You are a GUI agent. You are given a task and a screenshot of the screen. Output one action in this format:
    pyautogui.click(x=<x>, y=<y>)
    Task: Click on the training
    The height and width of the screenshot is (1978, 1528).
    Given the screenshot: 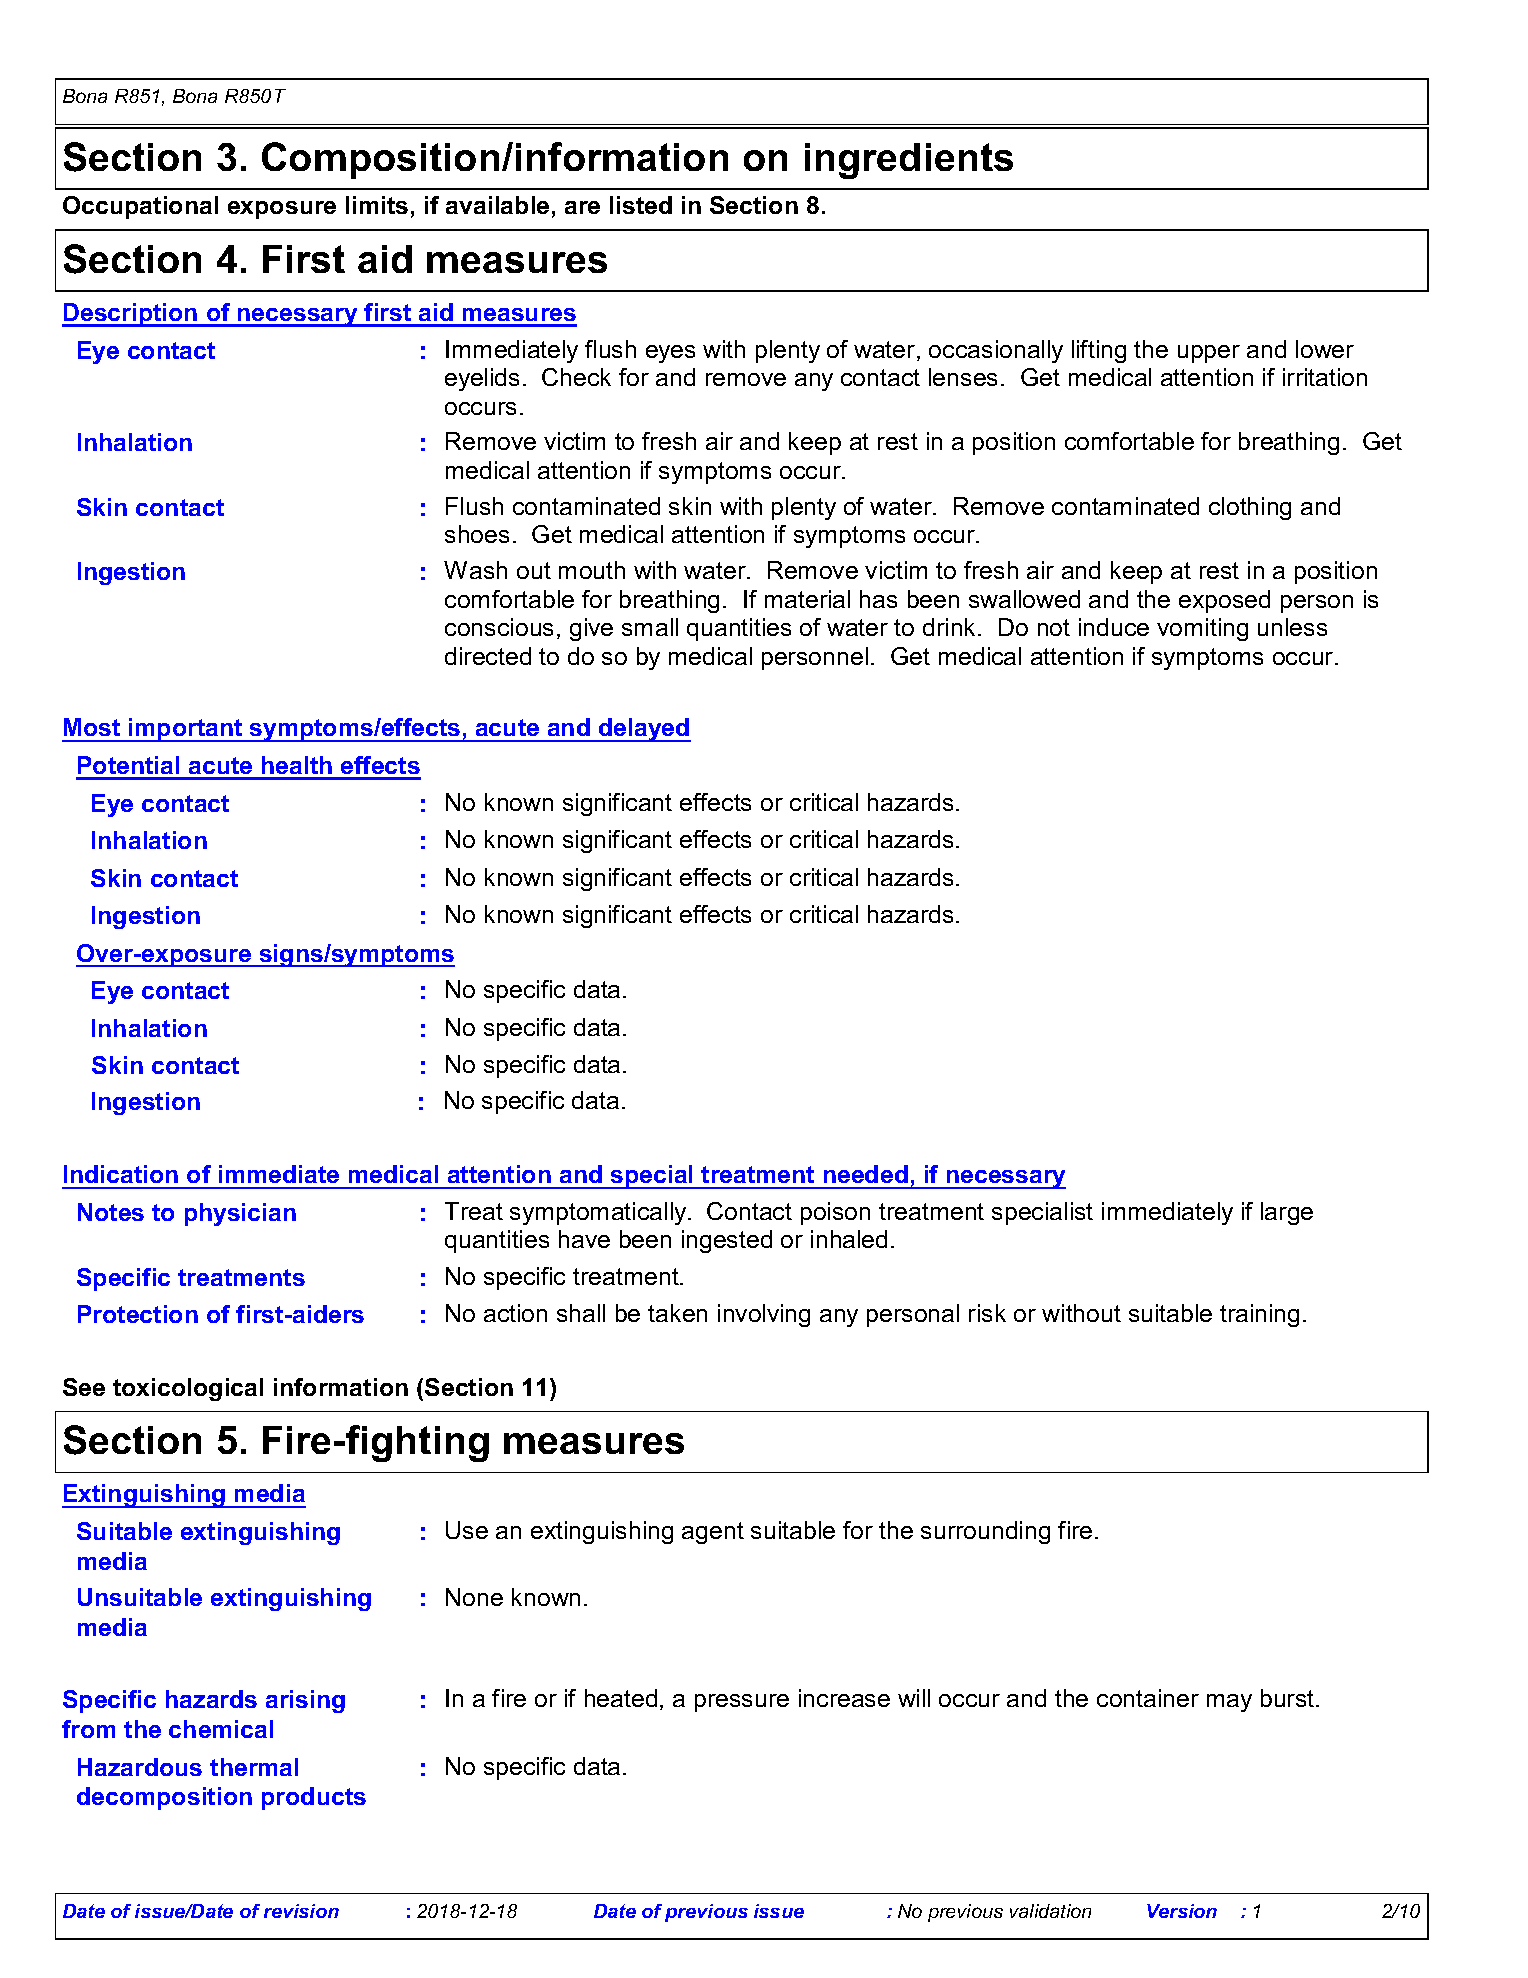 What is the action you would take?
    pyautogui.click(x=1259, y=1315)
